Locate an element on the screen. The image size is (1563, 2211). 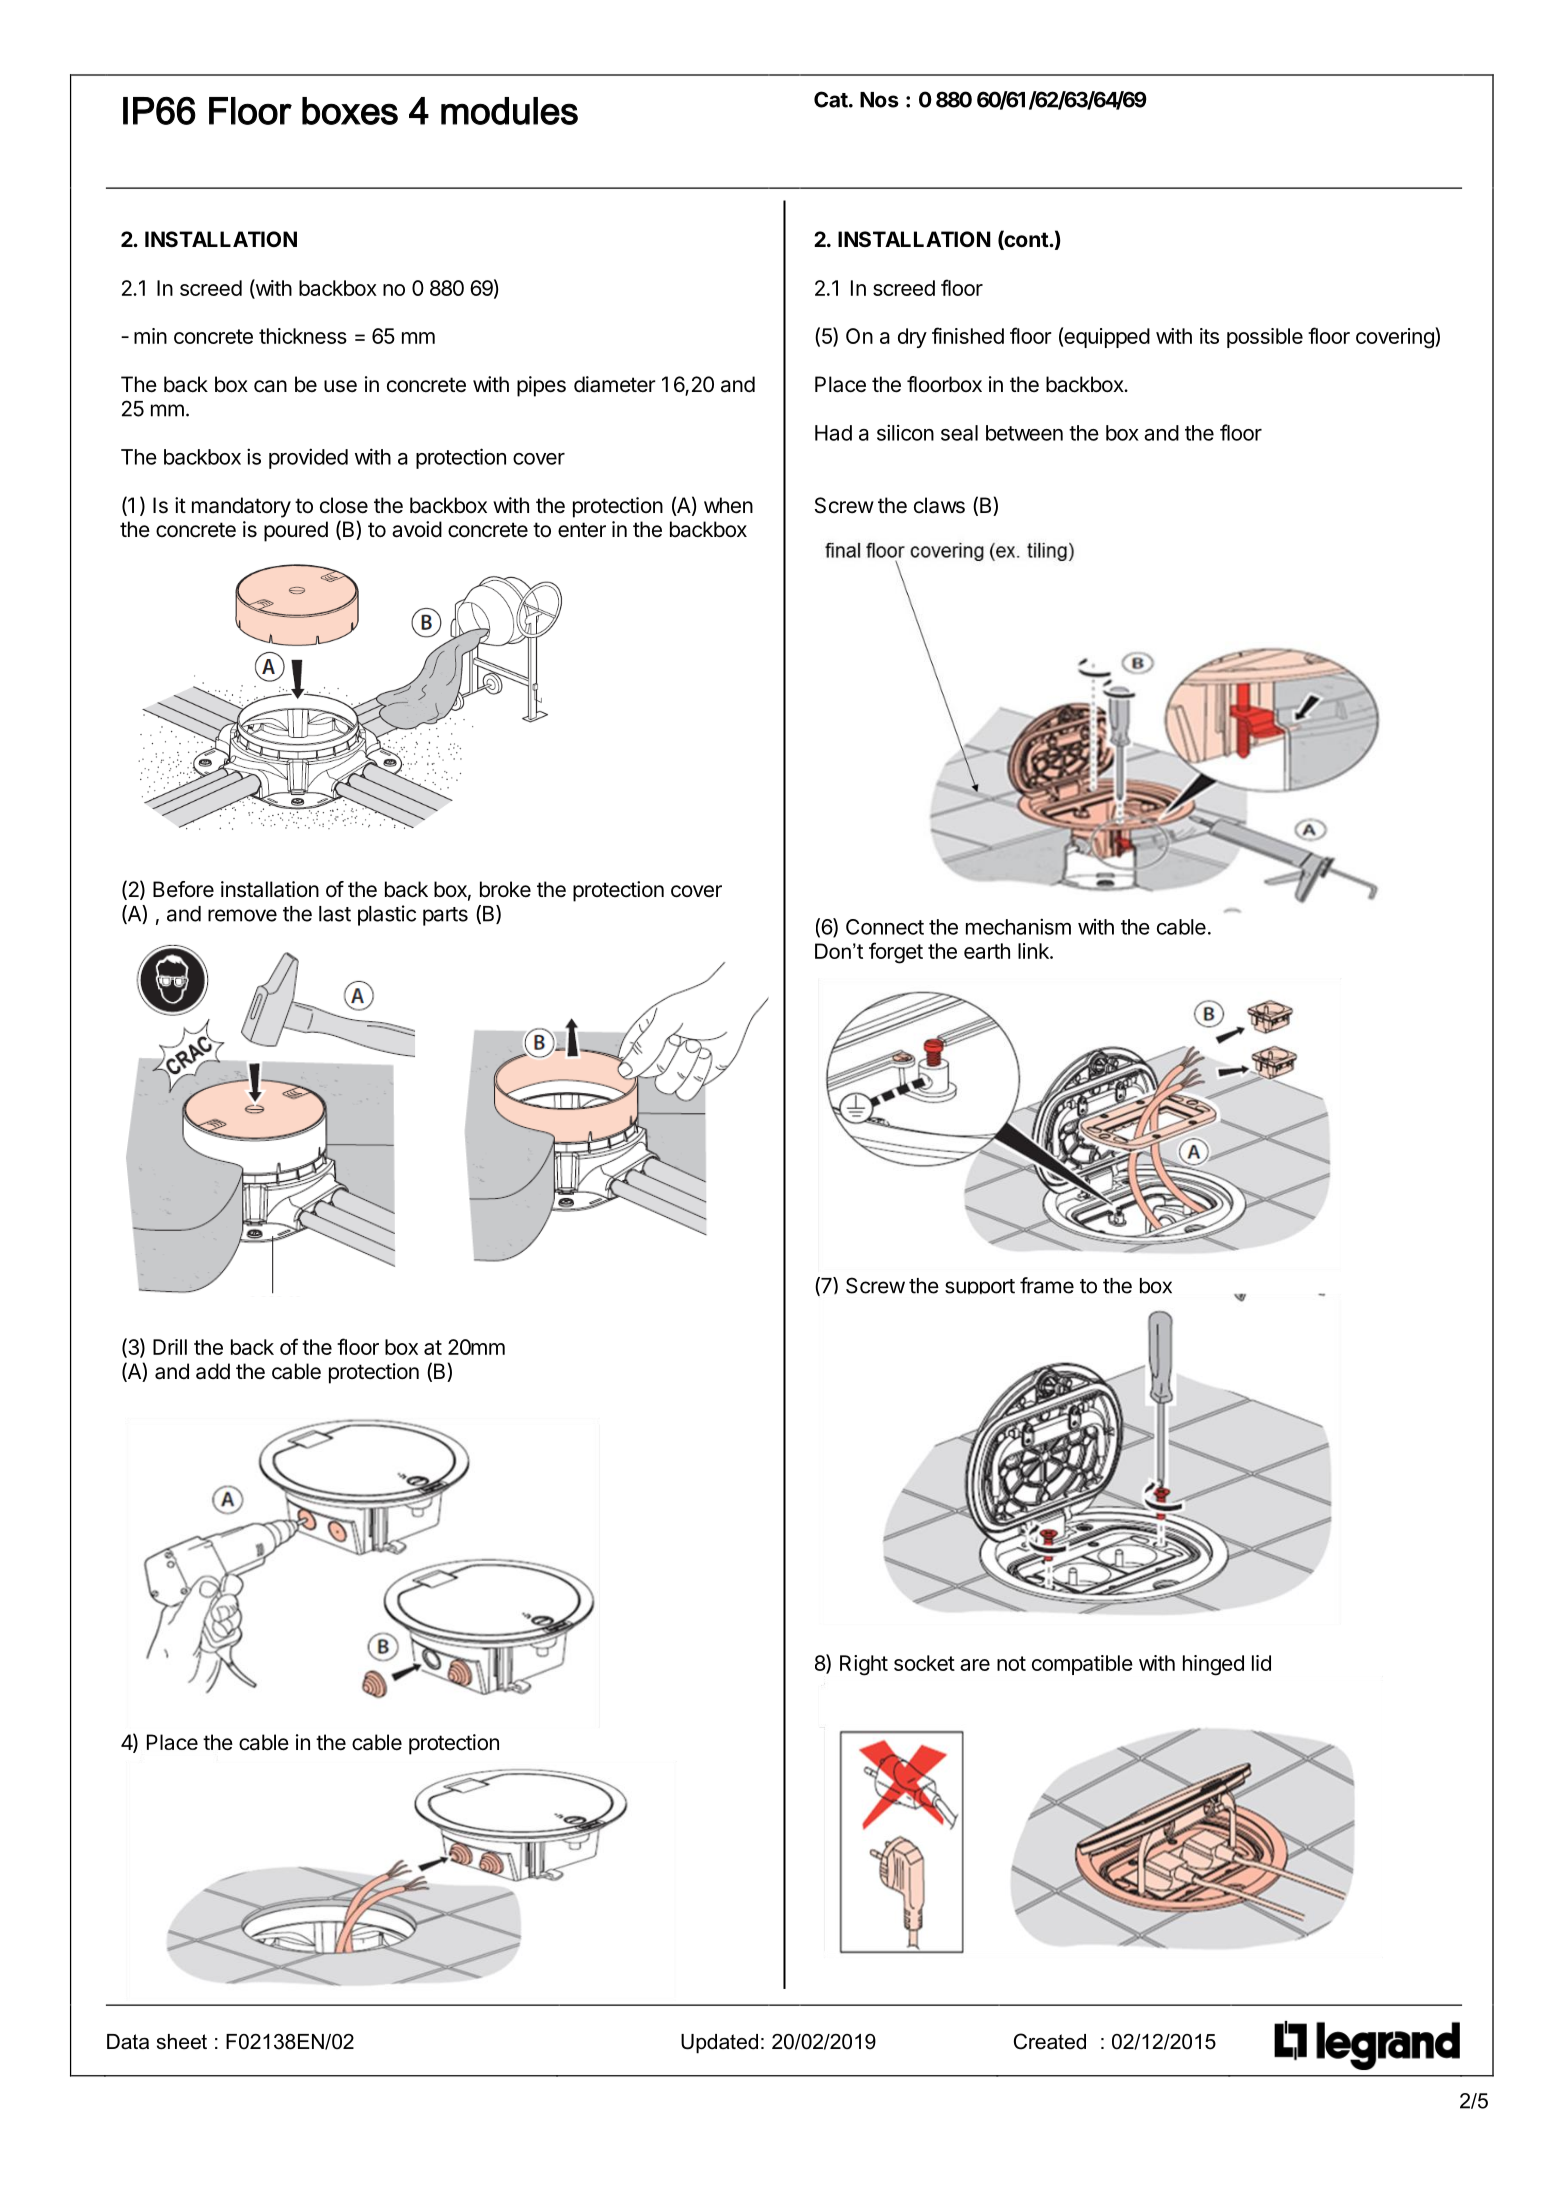
its is located at coordinates (1209, 336).
